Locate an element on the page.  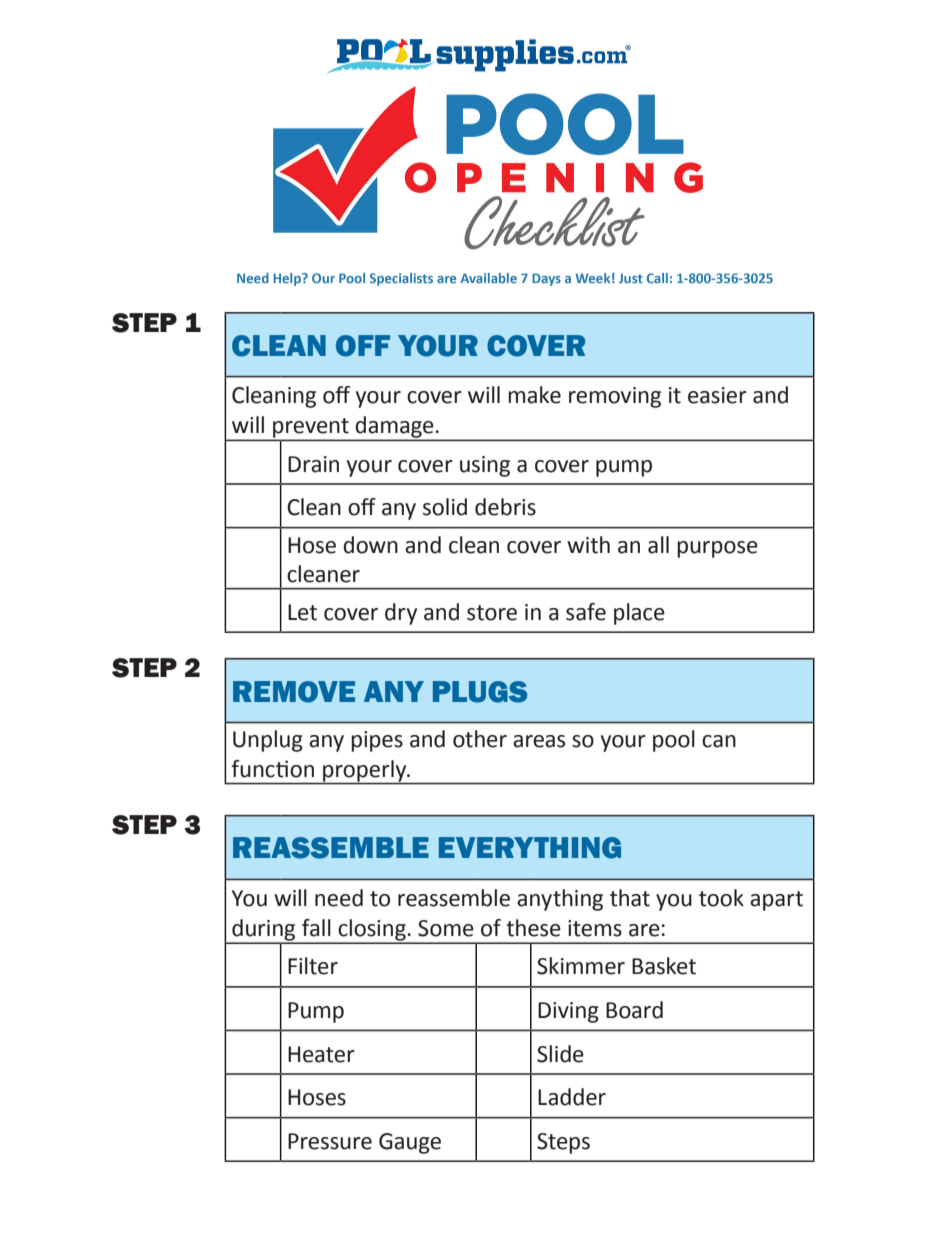
make is located at coordinates (534, 395).
